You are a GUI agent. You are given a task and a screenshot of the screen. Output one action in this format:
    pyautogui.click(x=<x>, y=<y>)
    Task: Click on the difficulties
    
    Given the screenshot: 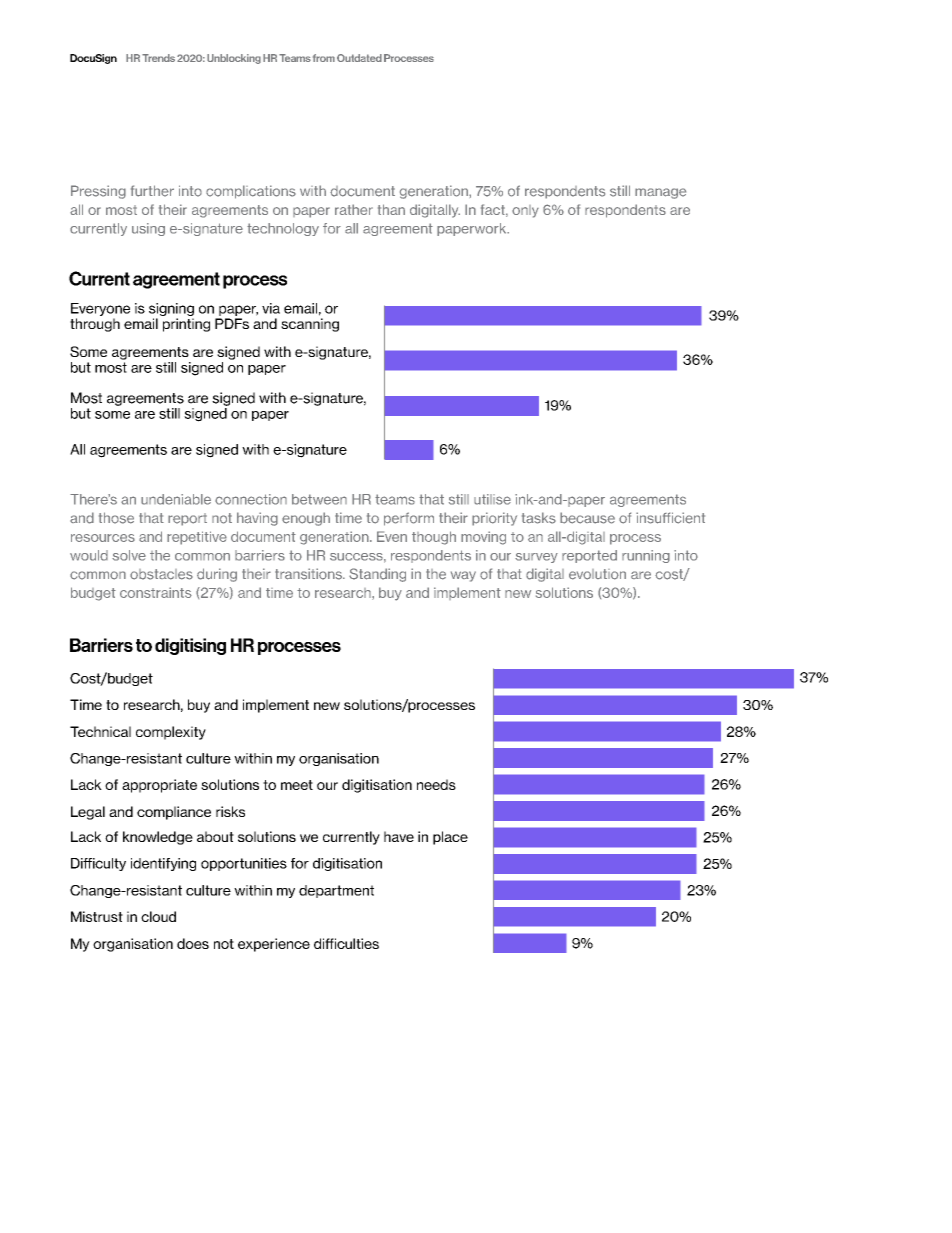 What is the action you would take?
    pyautogui.click(x=346, y=943)
